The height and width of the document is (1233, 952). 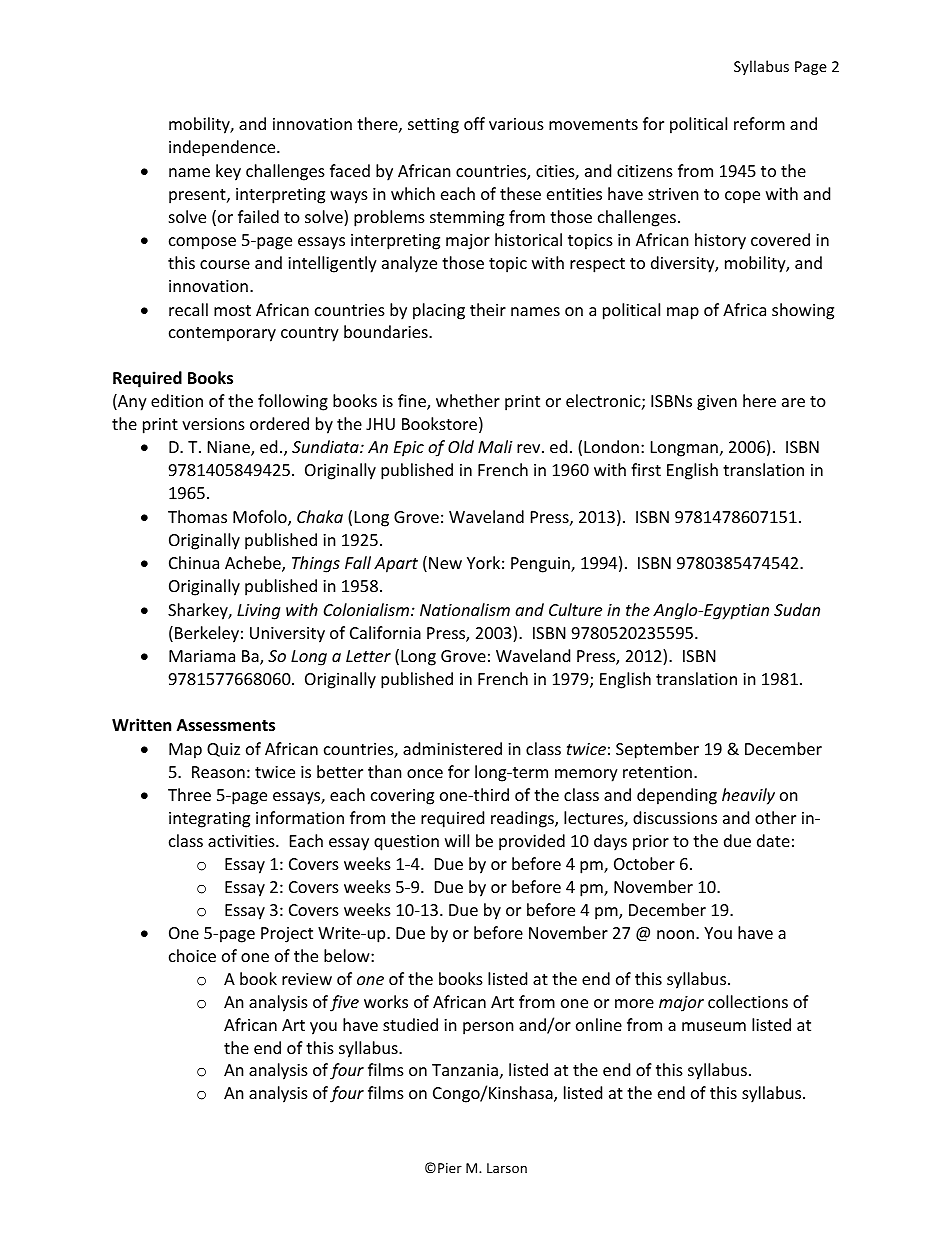 I want to click on off, so click(x=474, y=123).
